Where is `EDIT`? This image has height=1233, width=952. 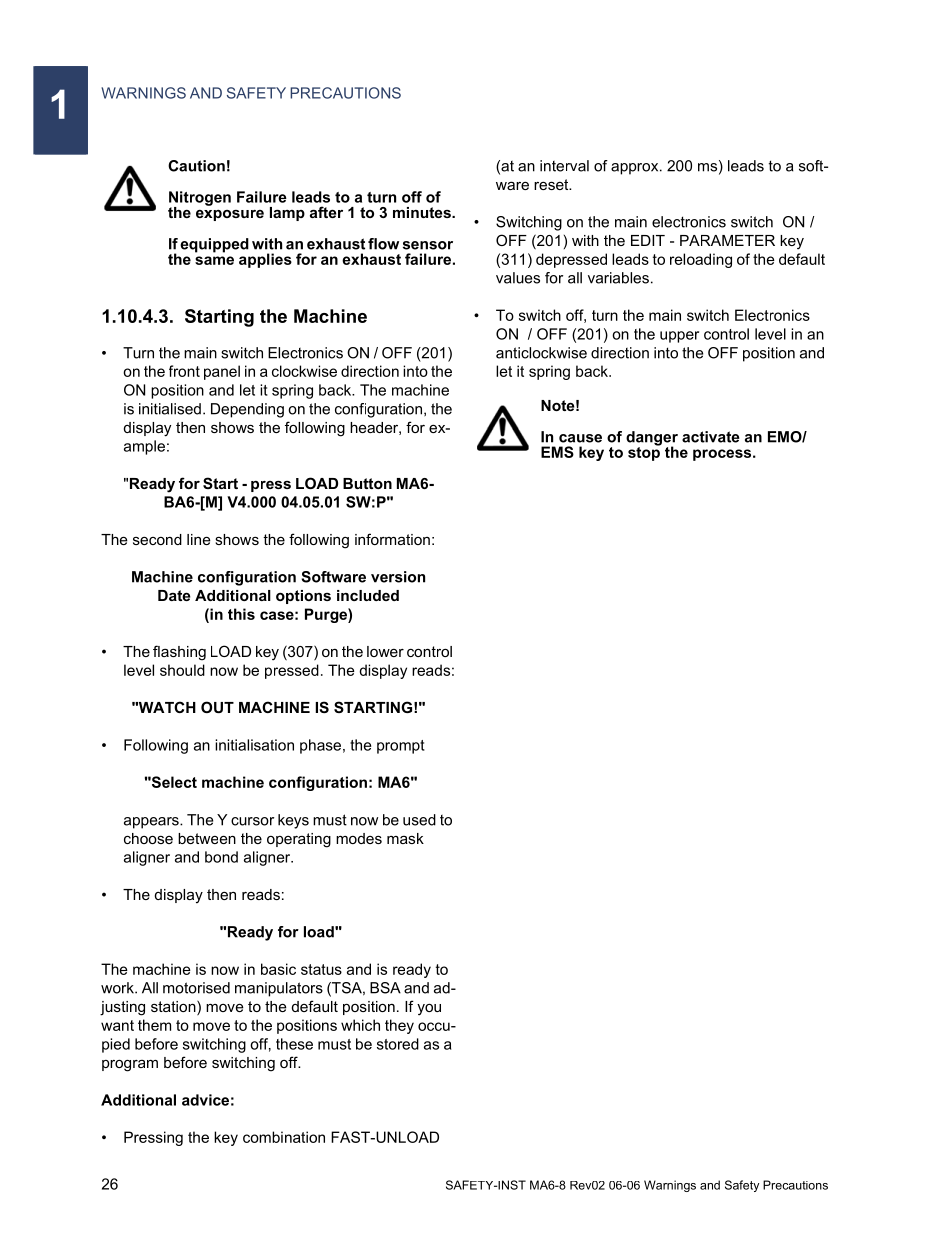
EDIT is located at coordinates (648, 240).
